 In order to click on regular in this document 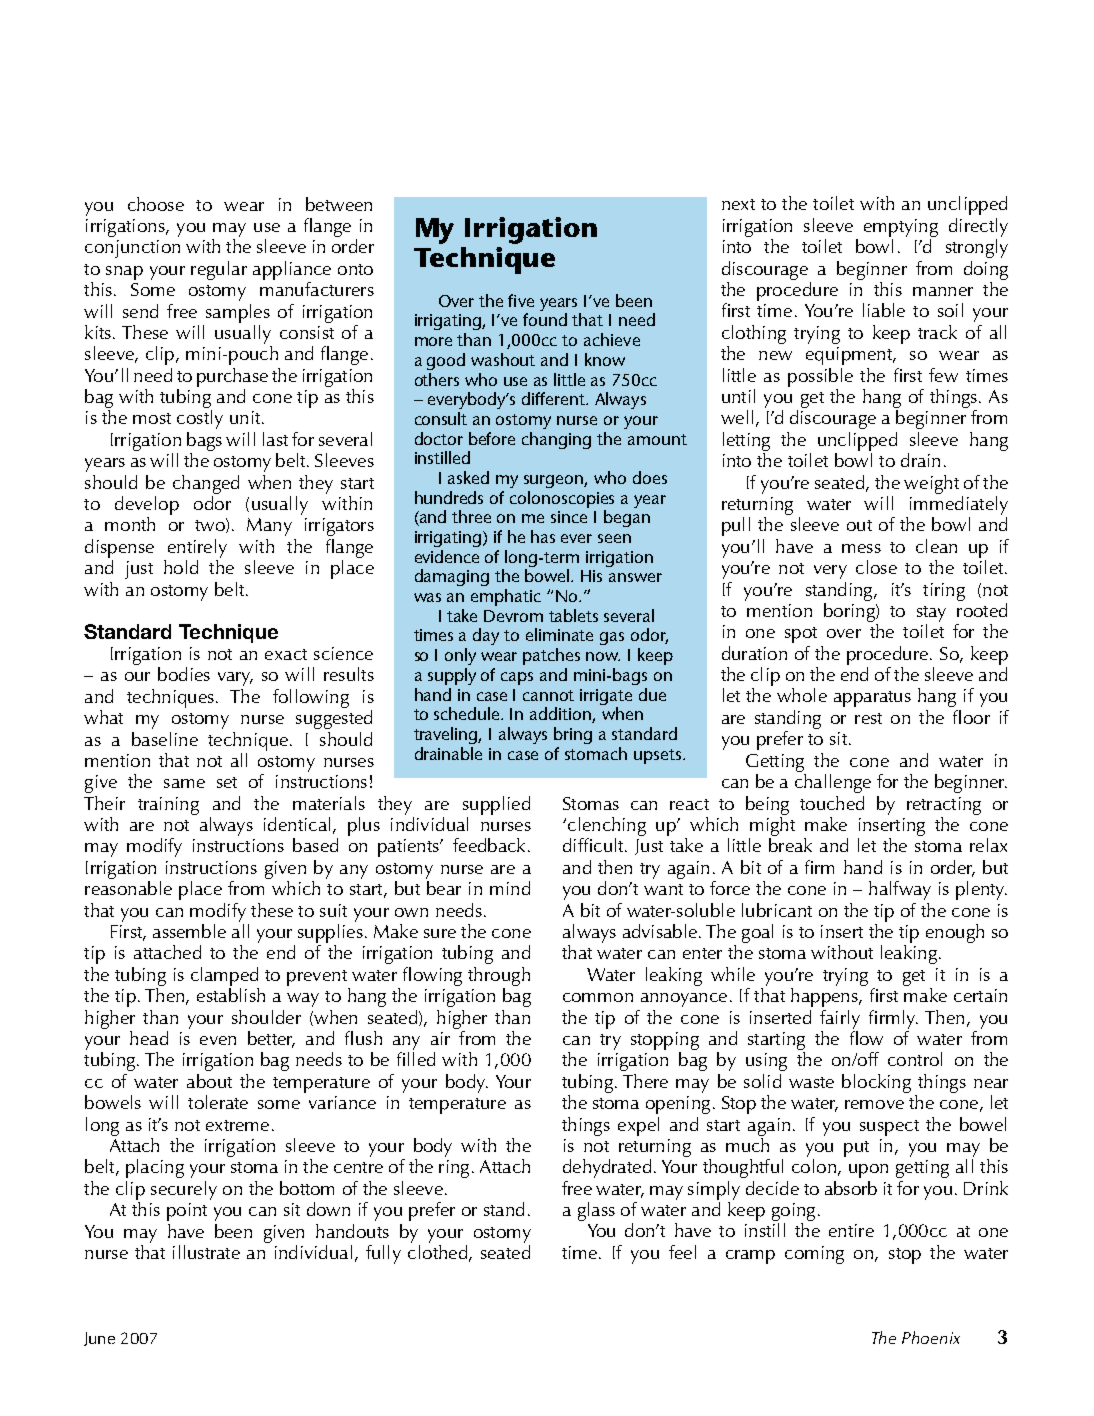, I will do `click(219, 270)`.
